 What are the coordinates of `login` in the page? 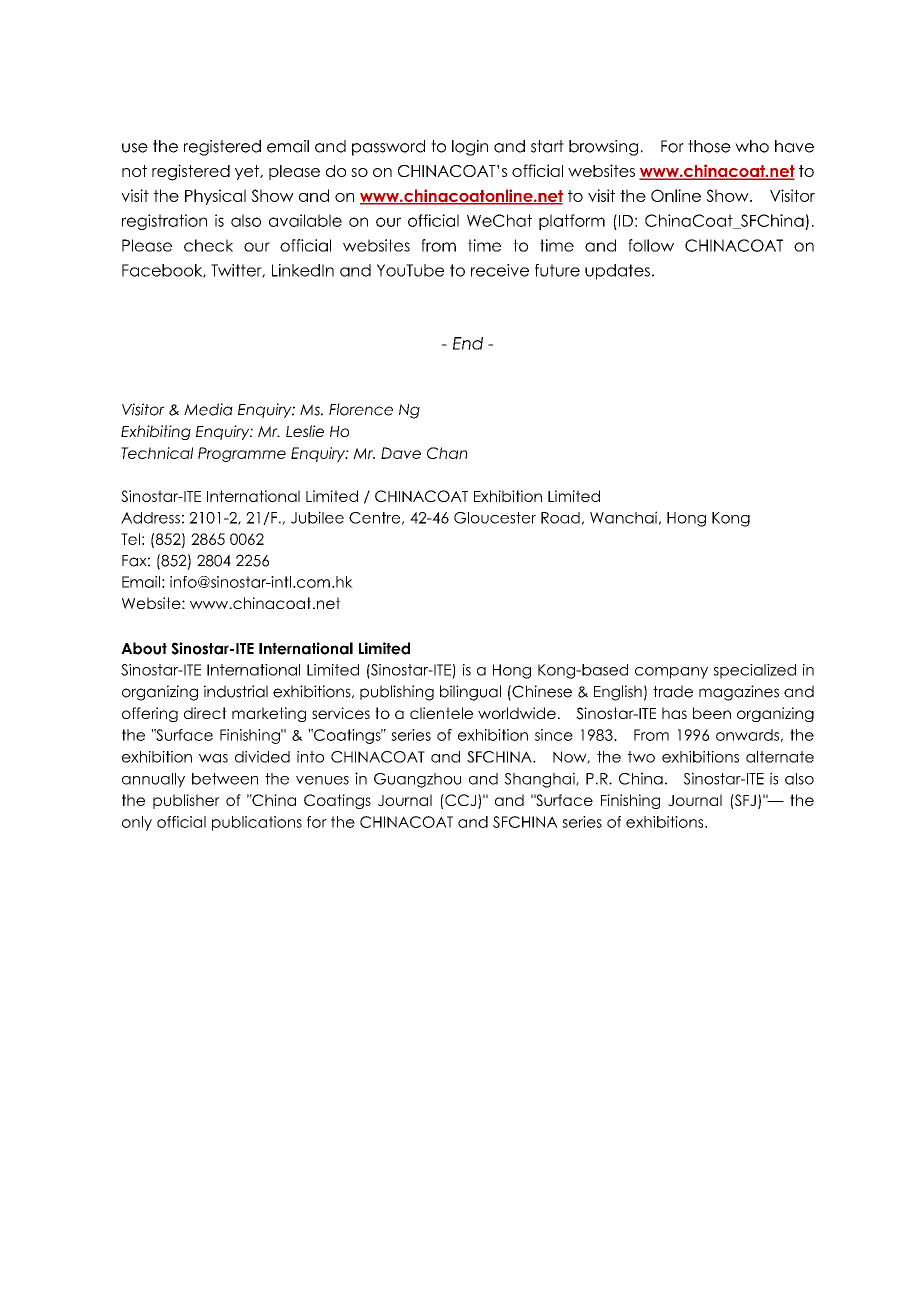 It's located at (470, 148).
